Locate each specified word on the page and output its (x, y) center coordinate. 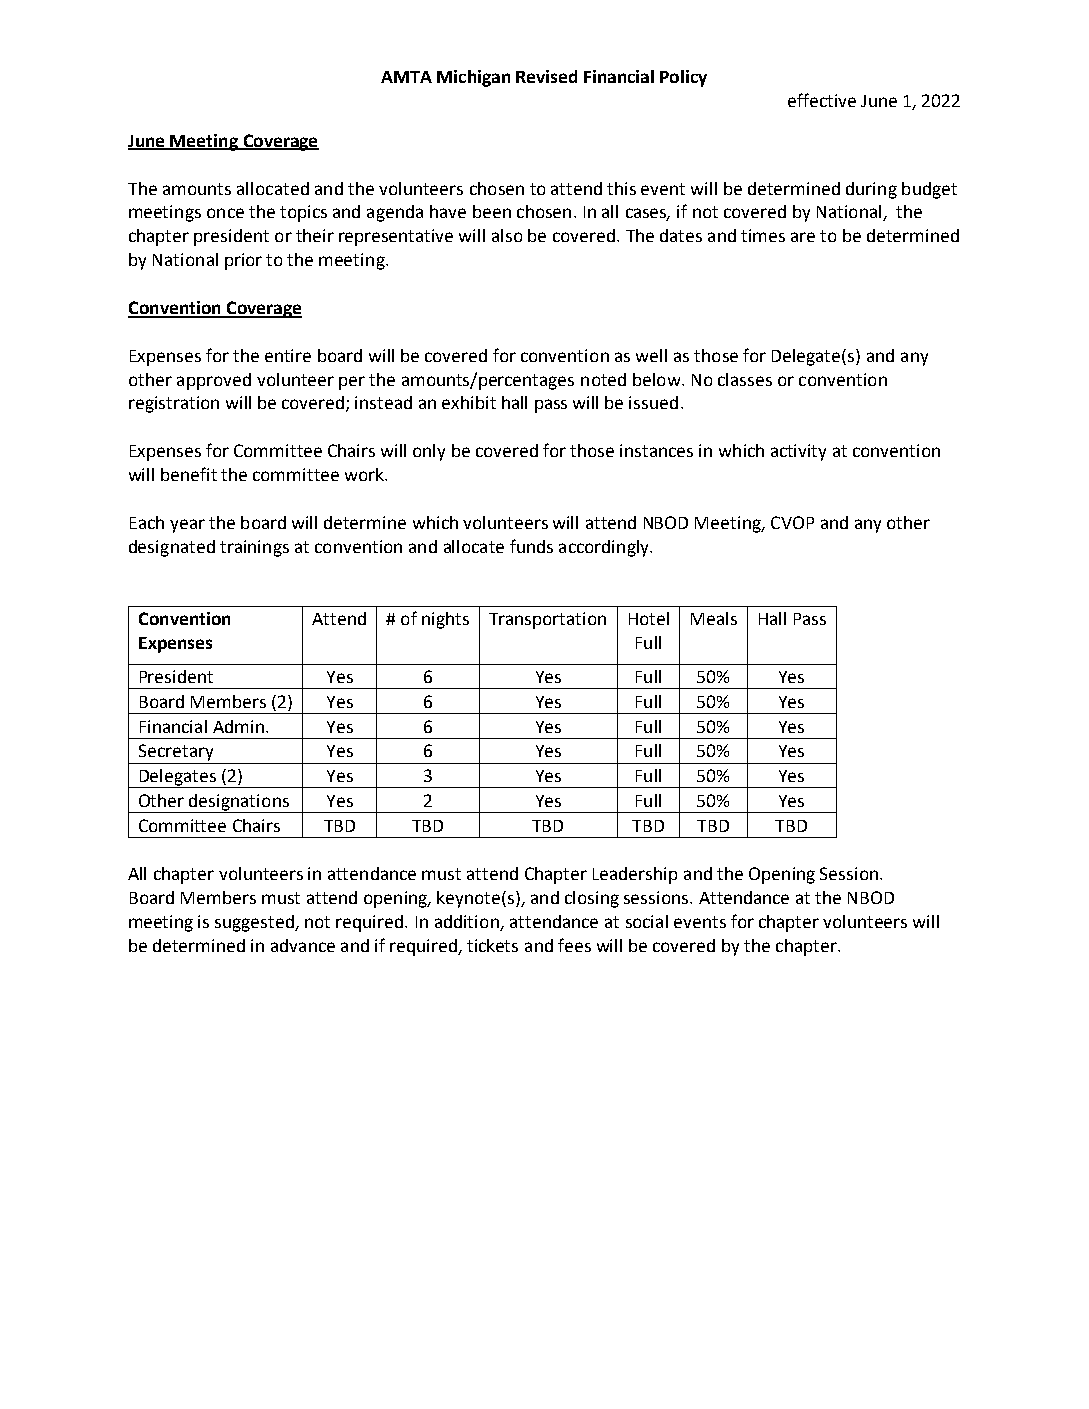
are (803, 237)
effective (822, 100)
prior (243, 261)
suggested (255, 923)
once (225, 213)
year (187, 526)
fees (574, 945)
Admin (238, 726)
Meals (714, 618)
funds (531, 546)
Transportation (547, 620)
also (507, 235)
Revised (546, 76)
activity (798, 452)
